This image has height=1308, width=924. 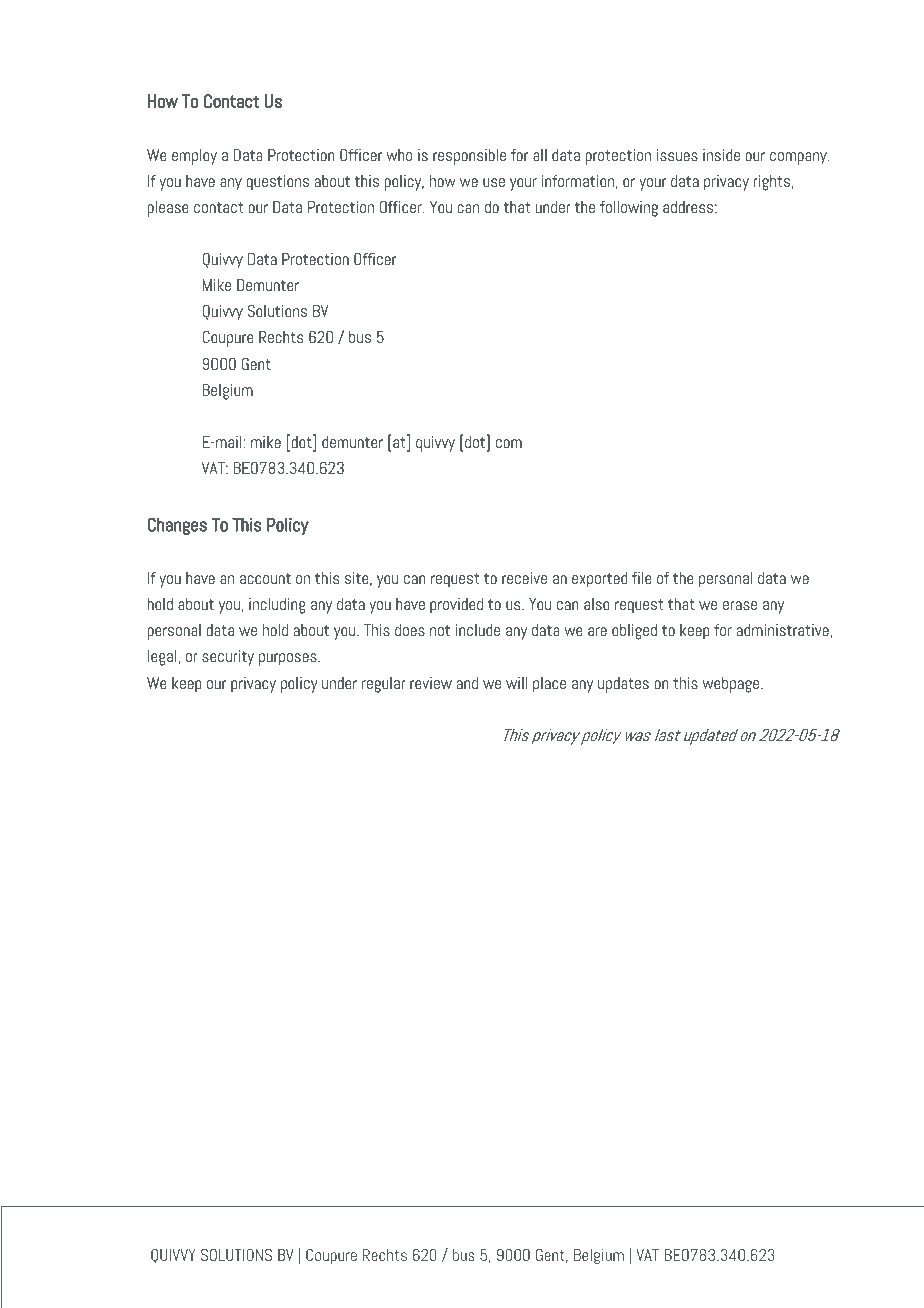 I want to click on and, so click(x=467, y=683).
